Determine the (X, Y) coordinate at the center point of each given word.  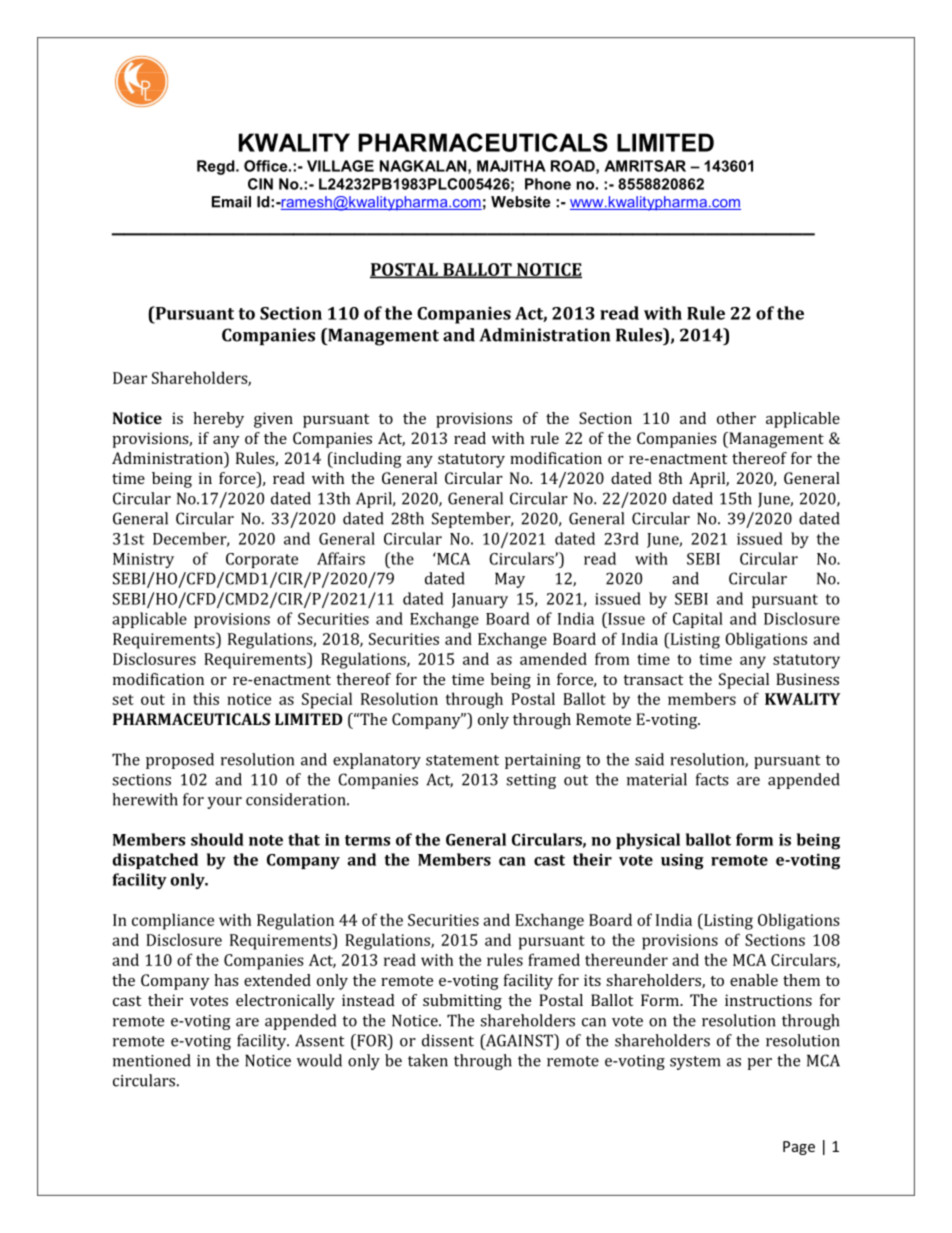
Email (231, 202)
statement (462, 760)
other (736, 418)
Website (520, 202)
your (224, 803)
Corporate (262, 560)
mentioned (152, 1060)
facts (712, 779)
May (510, 580)
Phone (548, 184)
